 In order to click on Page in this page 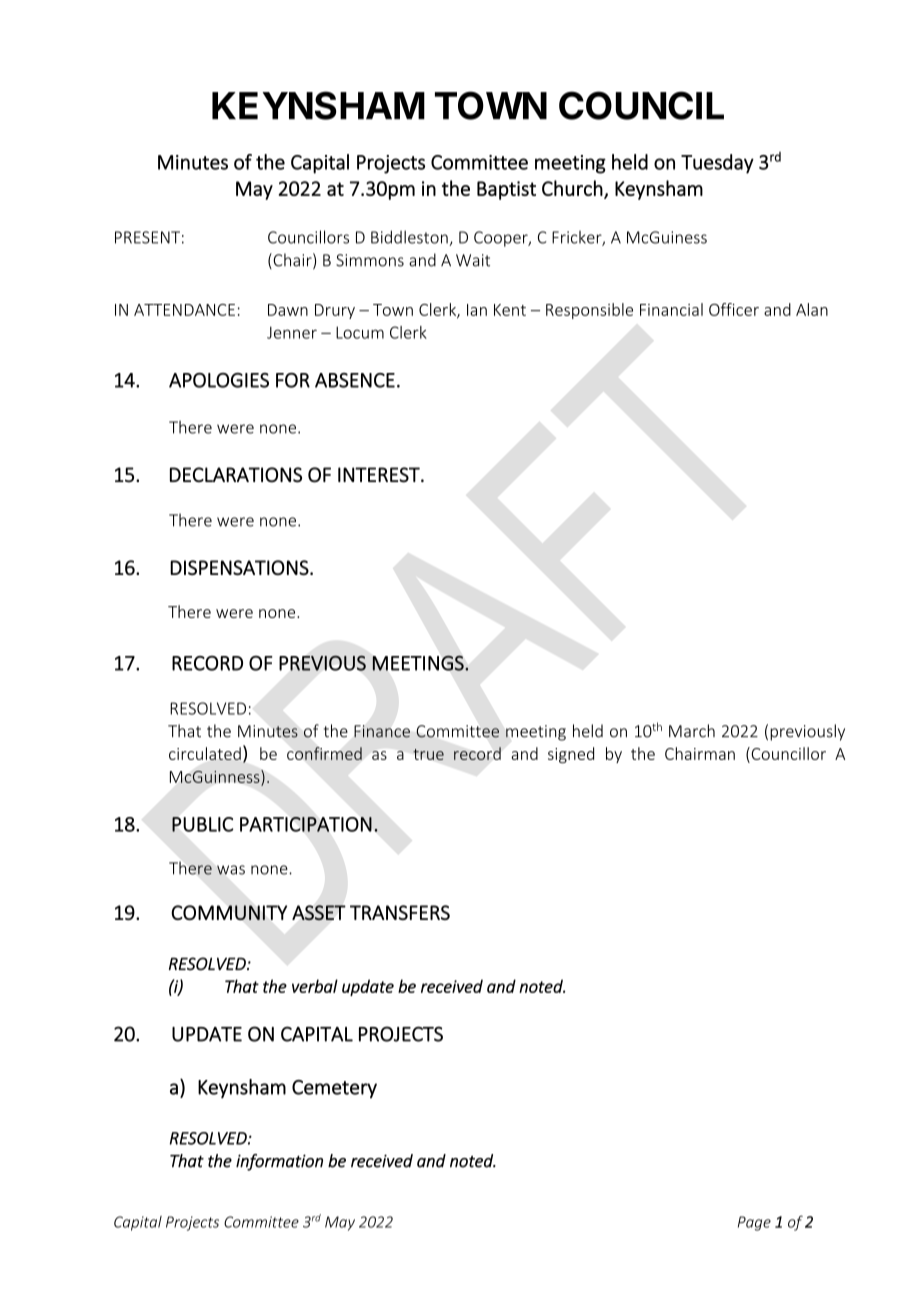, I will do `click(754, 1223)`.
